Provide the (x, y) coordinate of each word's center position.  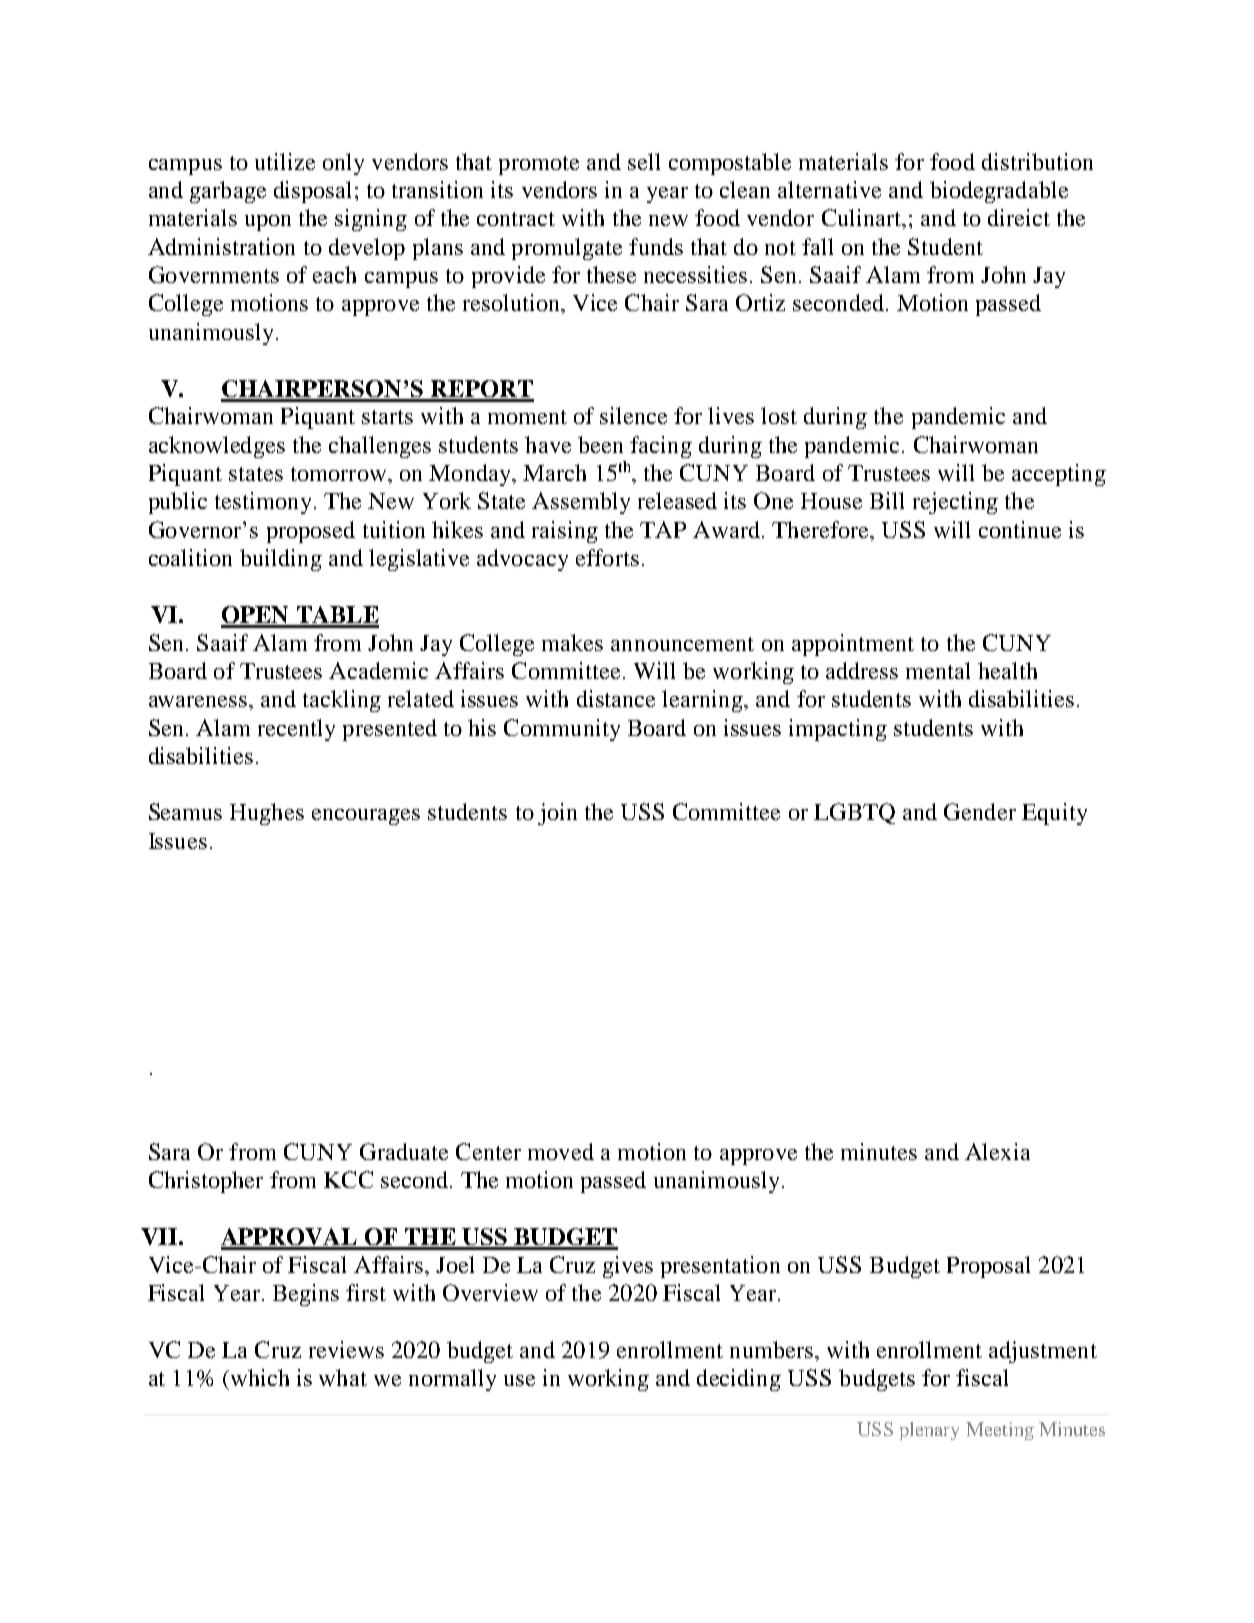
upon (268, 223)
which (260, 1377)
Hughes (267, 814)
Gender (980, 811)
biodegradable (999, 192)
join (557, 814)
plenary (929, 1431)
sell (644, 161)
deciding (739, 1380)
